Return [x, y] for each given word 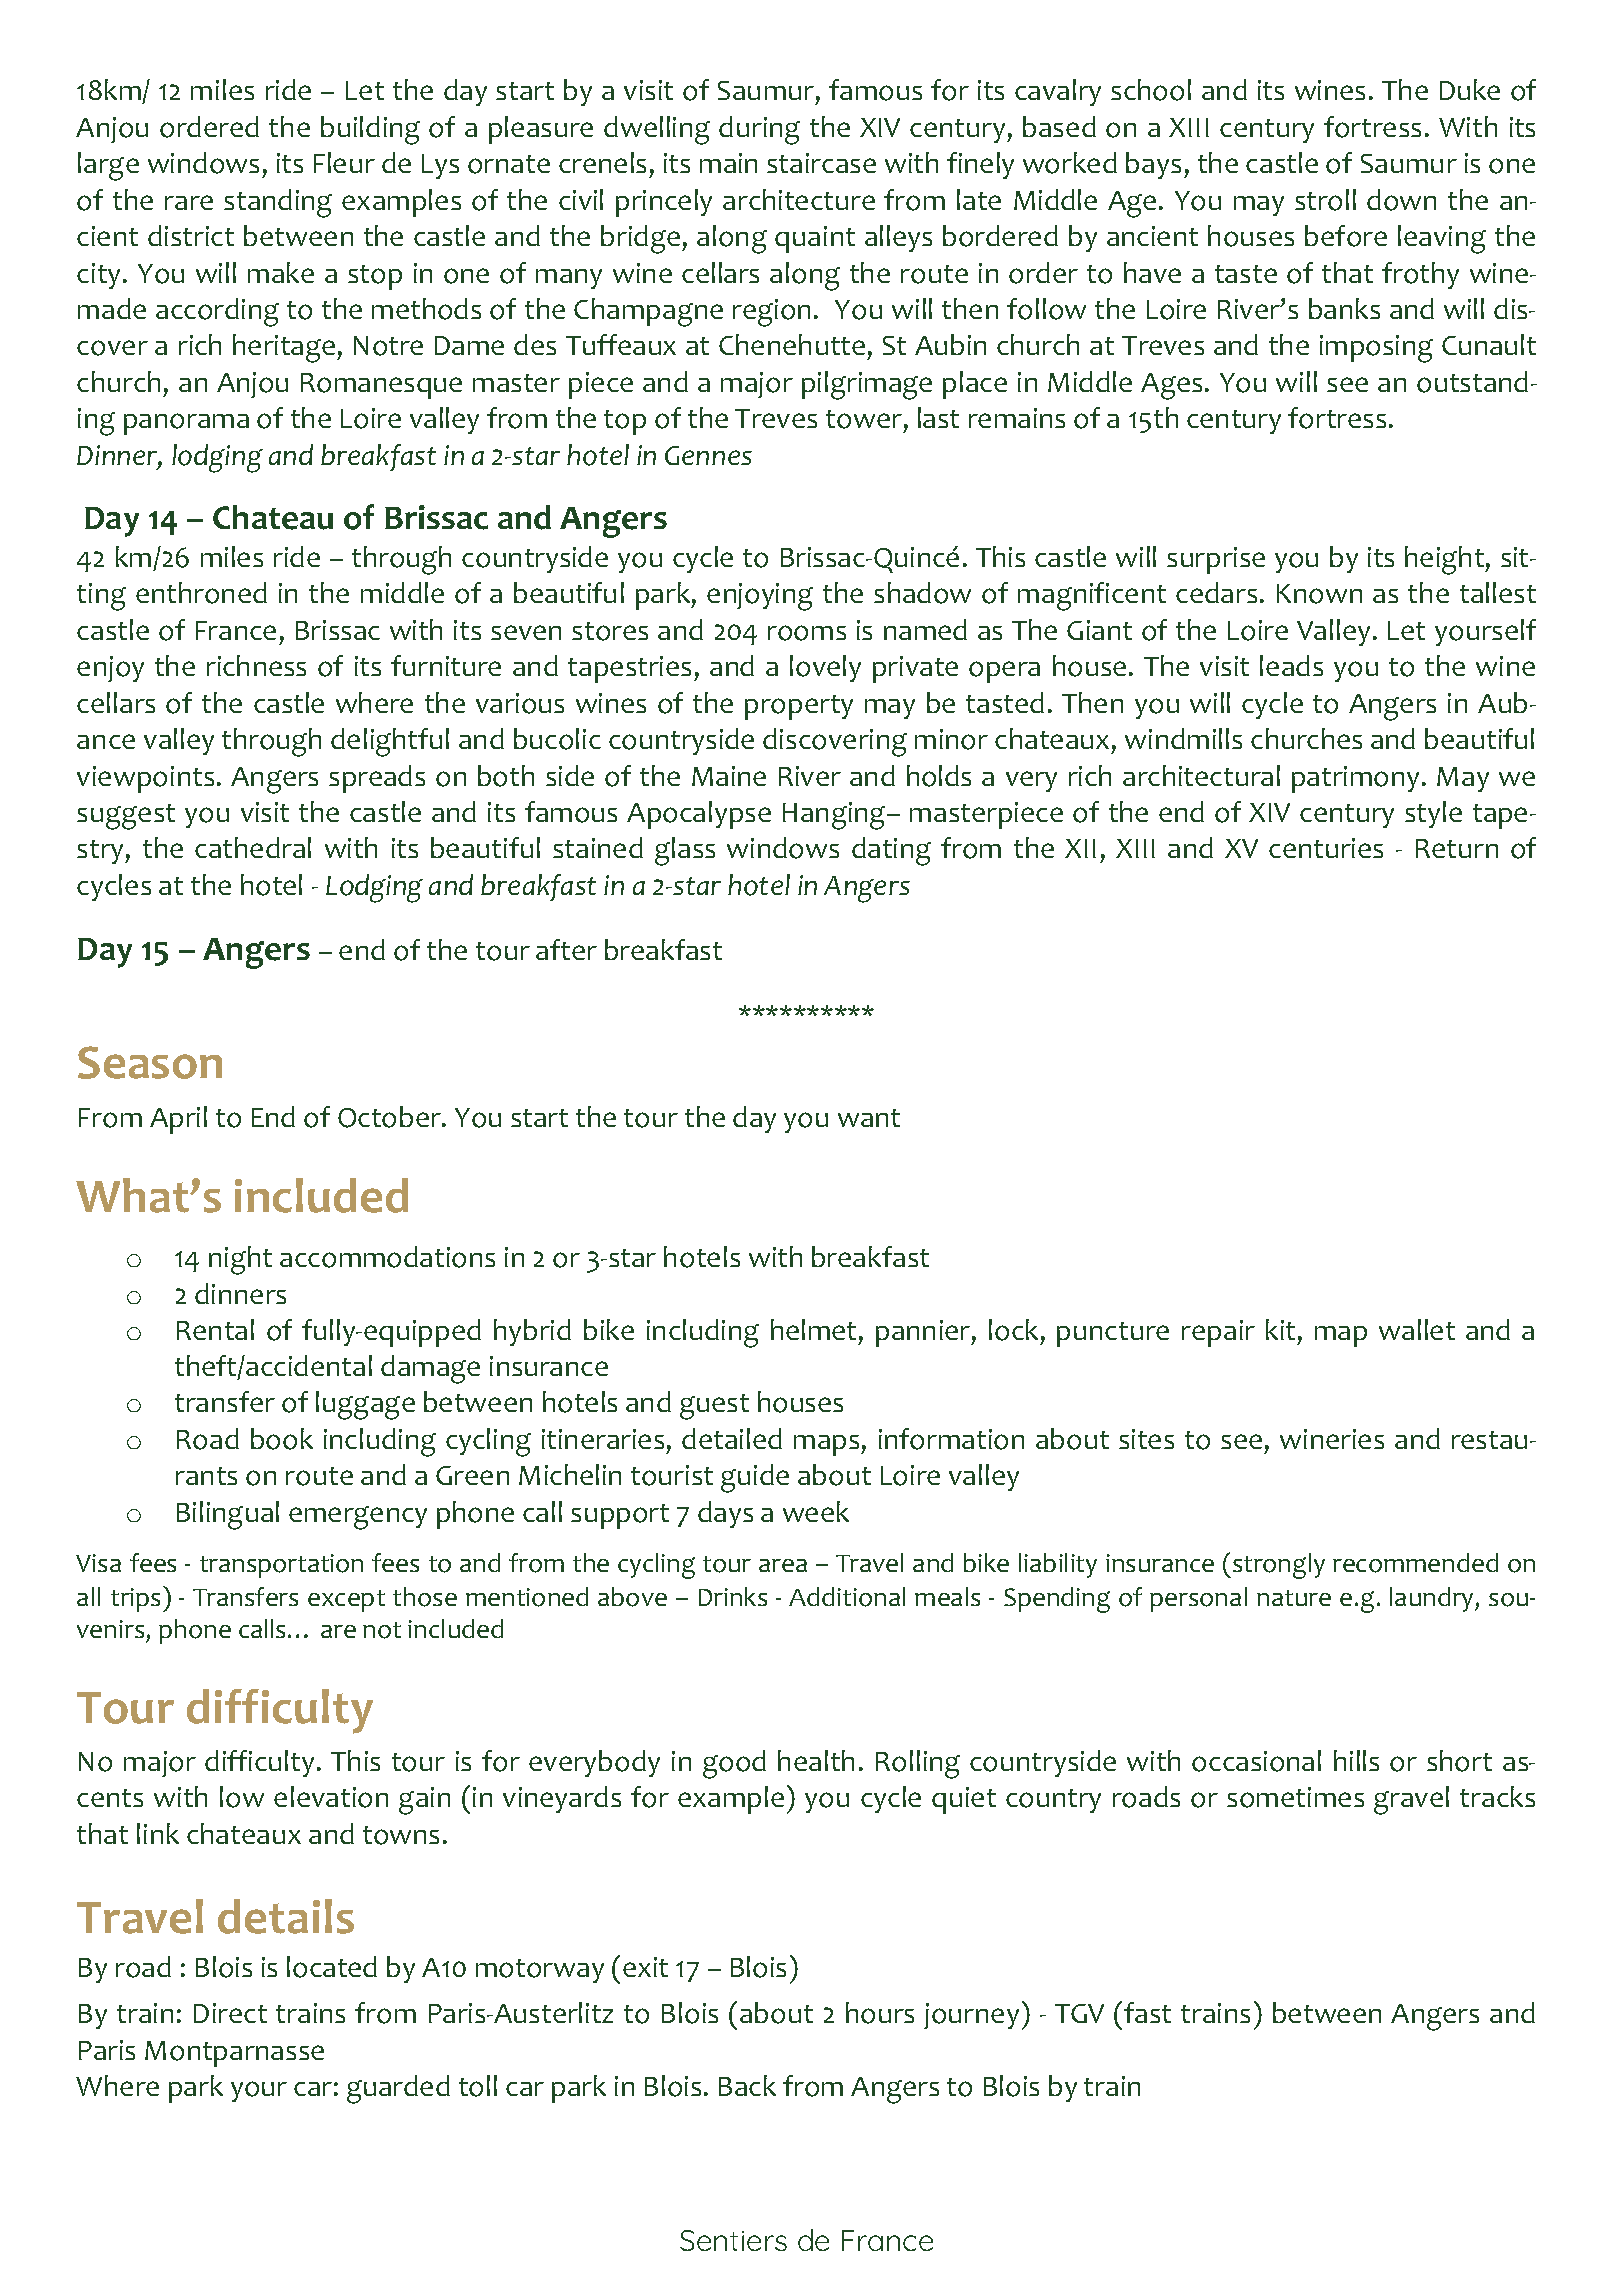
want [869, 1118]
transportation [281, 1566]
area [783, 1565]
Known [1319, 594]
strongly [1279, 1566]
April [178, 1120]
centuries [1326, 848]
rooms [807, 633]
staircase [821, 163]
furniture [446, 665]
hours [880, 2013]
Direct [230, 2013]
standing [278, 203]
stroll [1325, 200]
